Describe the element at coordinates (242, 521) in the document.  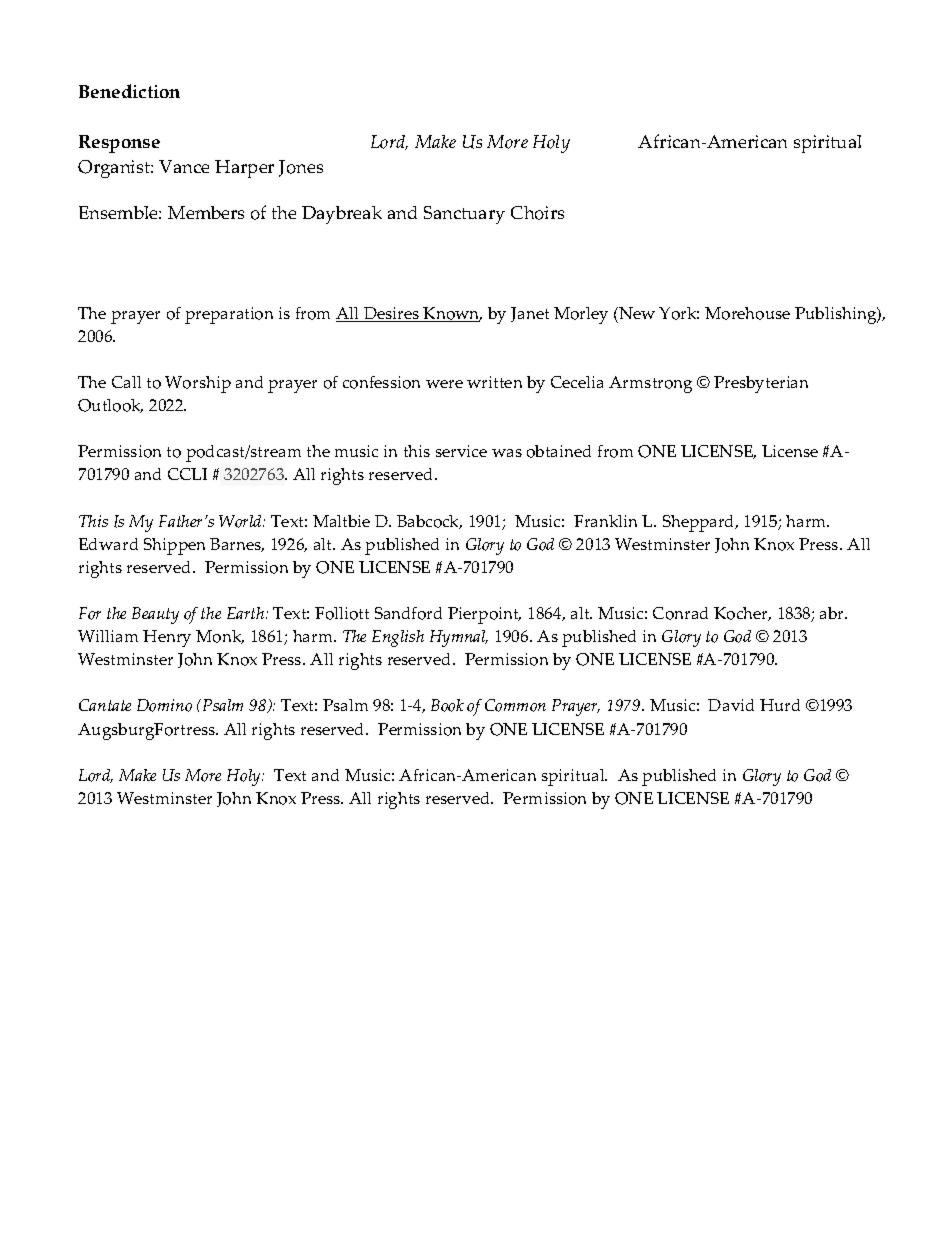
I see `World` at that location.
